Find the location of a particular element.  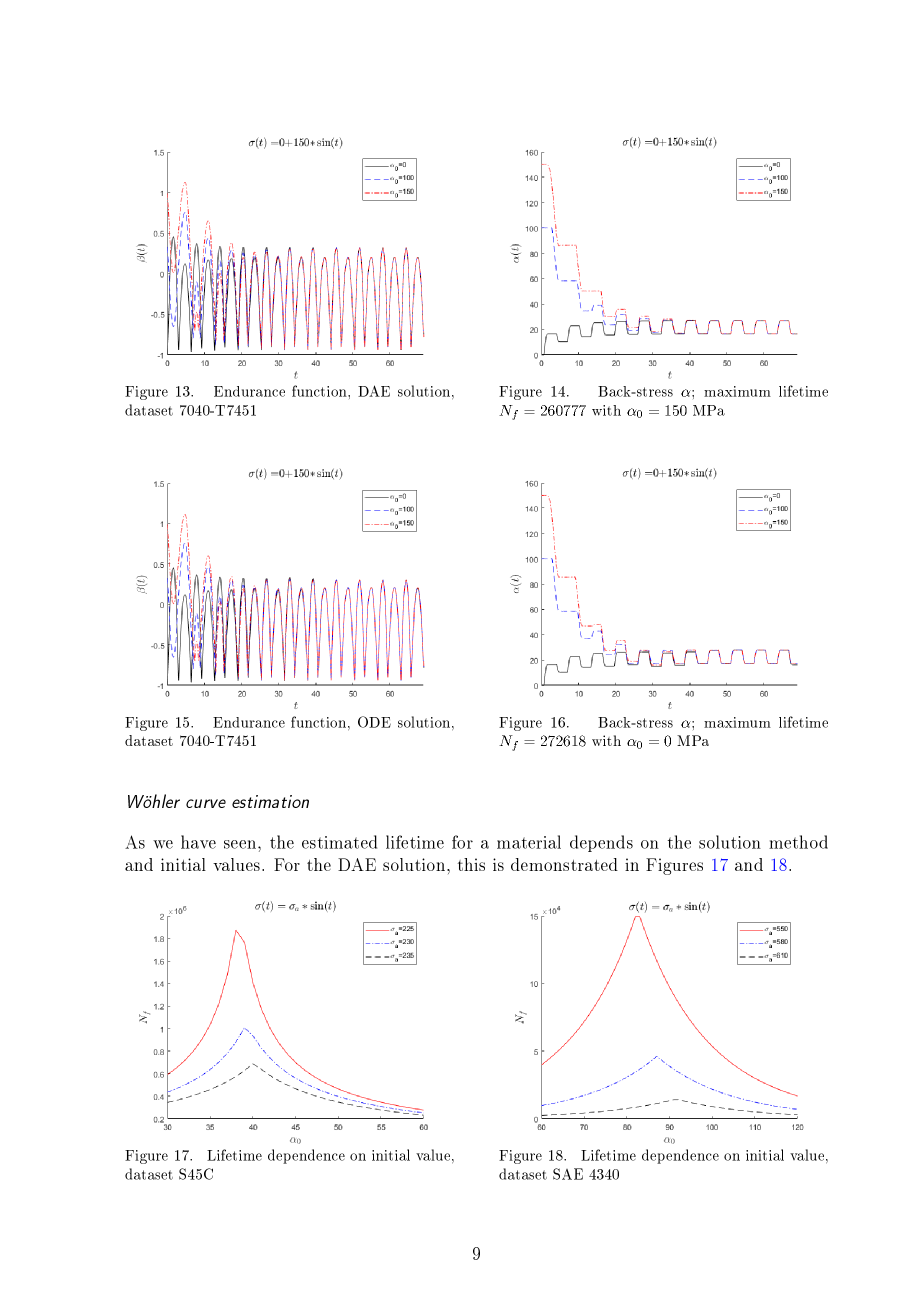

seen is located at coordinates (241, 844).
